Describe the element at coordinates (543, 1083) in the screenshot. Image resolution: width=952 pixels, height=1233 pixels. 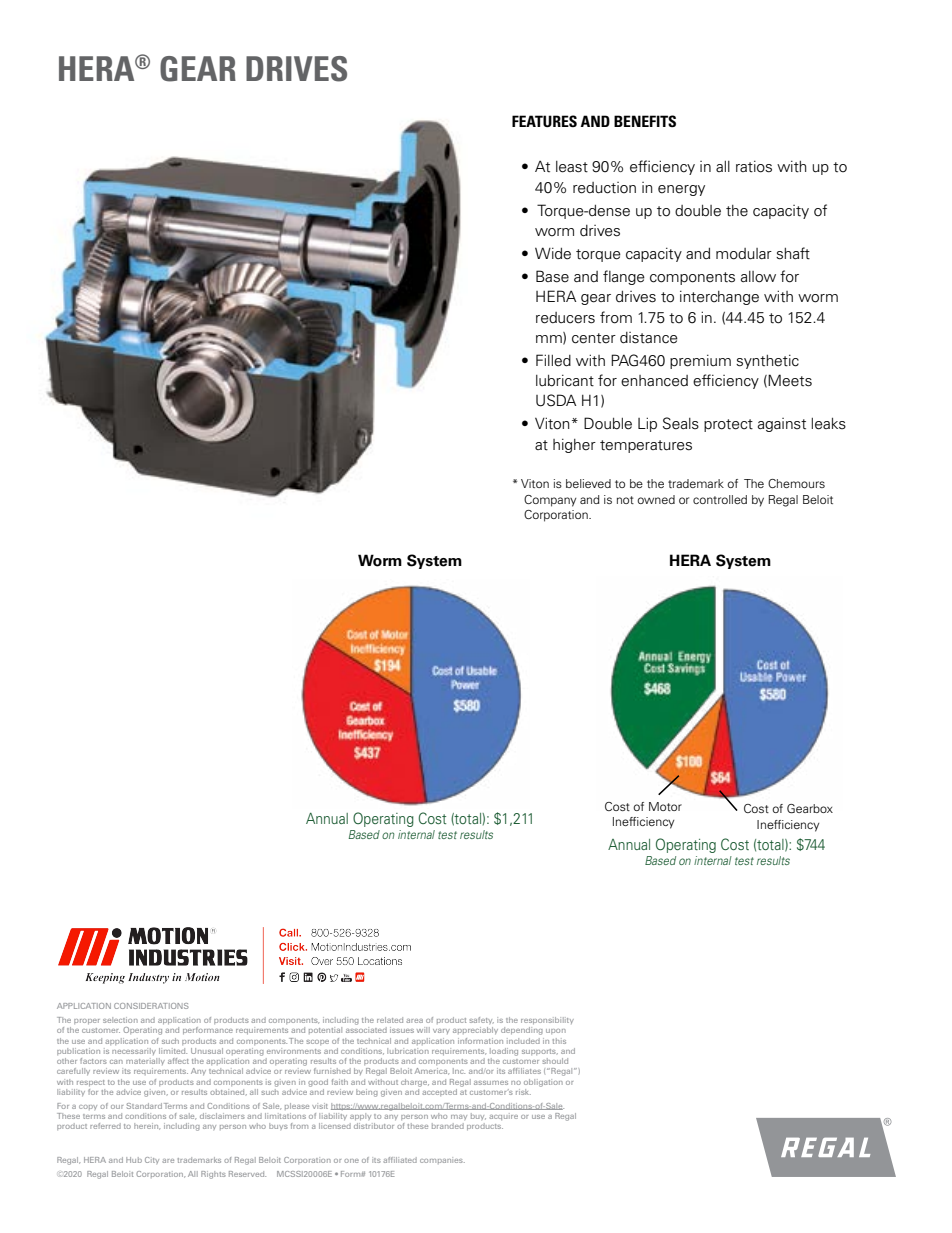
I see `obligation` at that location.
